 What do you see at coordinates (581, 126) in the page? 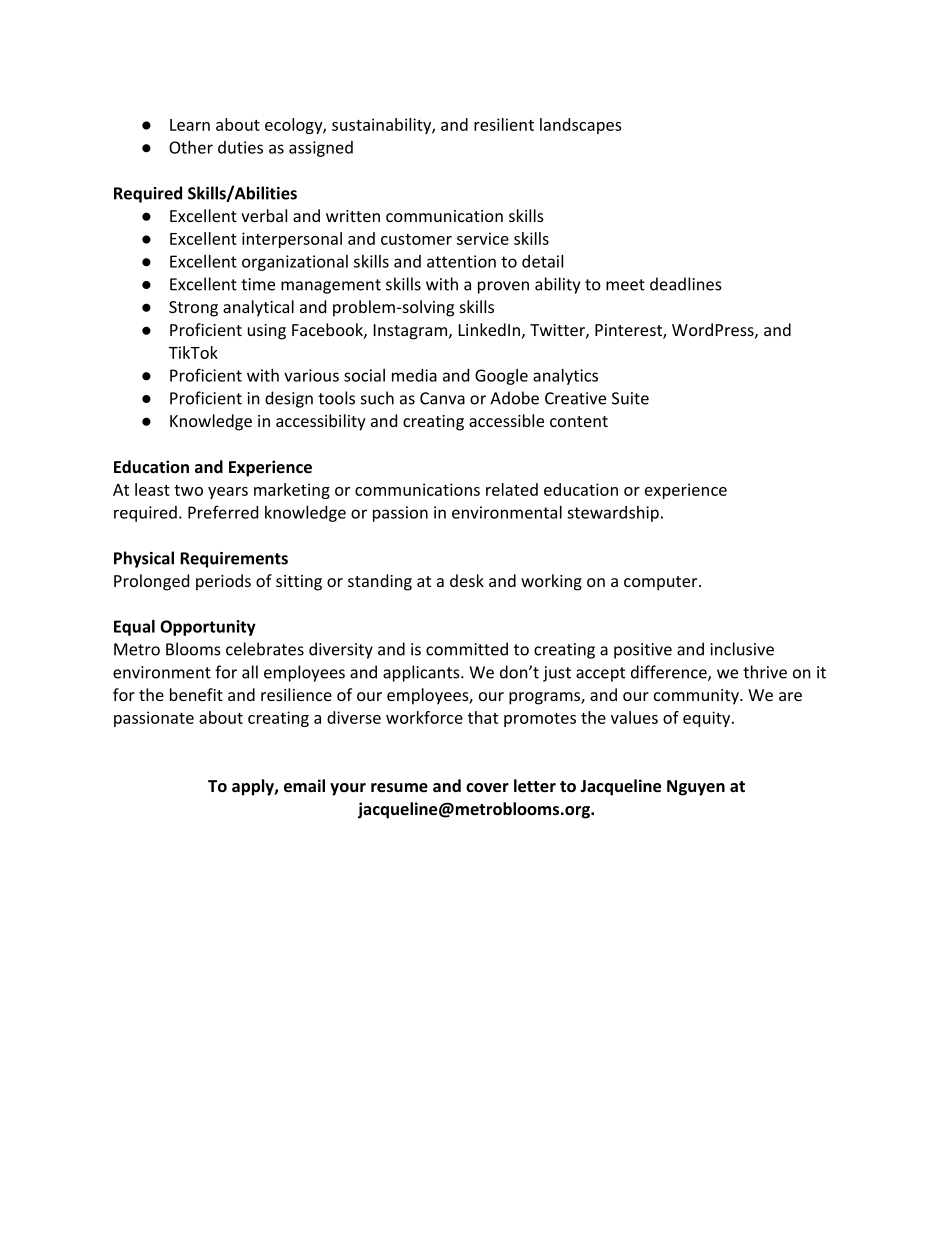
I see `landscapes` at bounding box center [581, 126].
